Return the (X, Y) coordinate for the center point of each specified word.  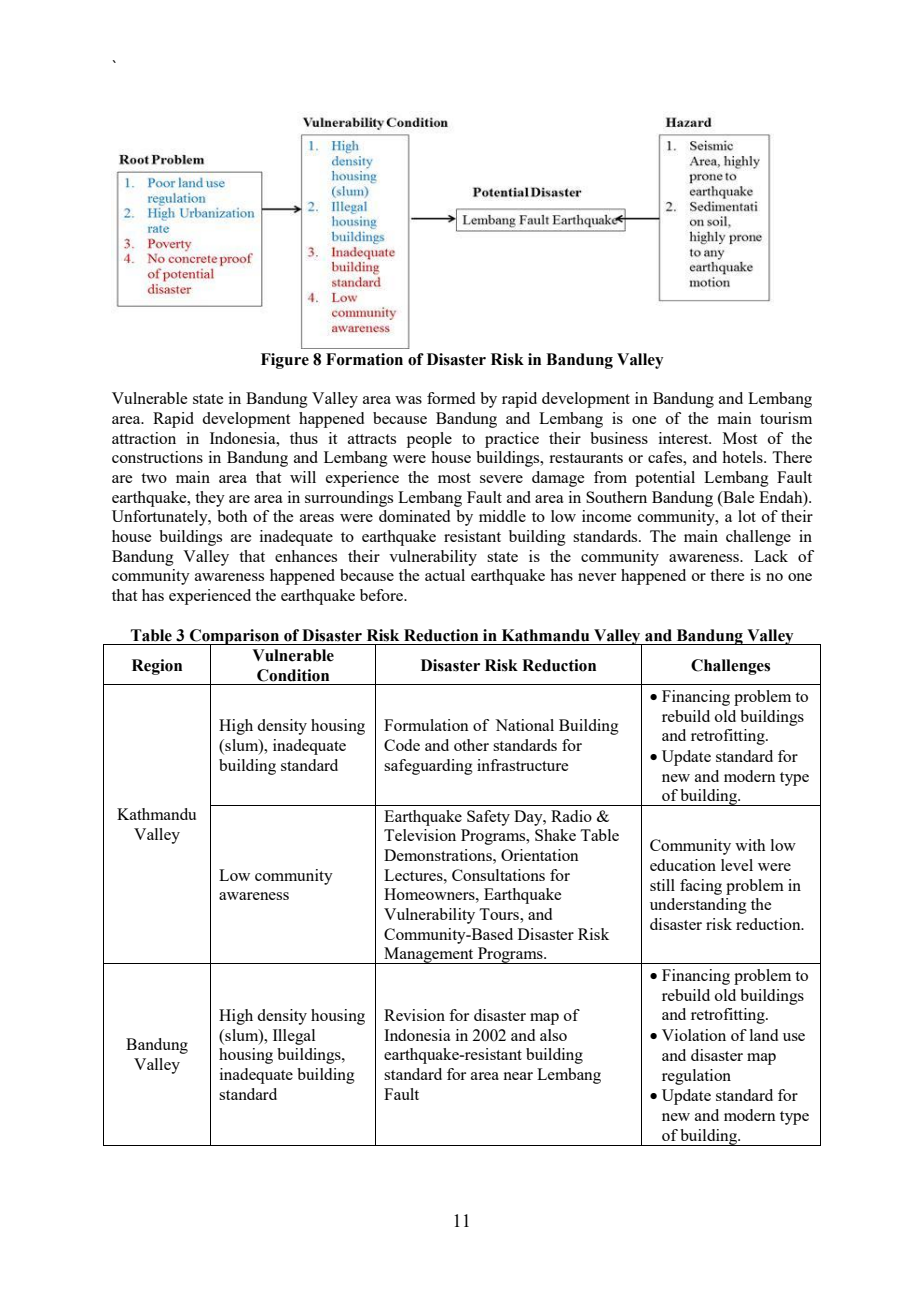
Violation (694, 1035)
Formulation (426, 725)
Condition (293, 675)
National (524, 725)
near (518, 1076)
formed (451, 398)
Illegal (294, 1037)
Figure (285, 361)
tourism (786, 418)
